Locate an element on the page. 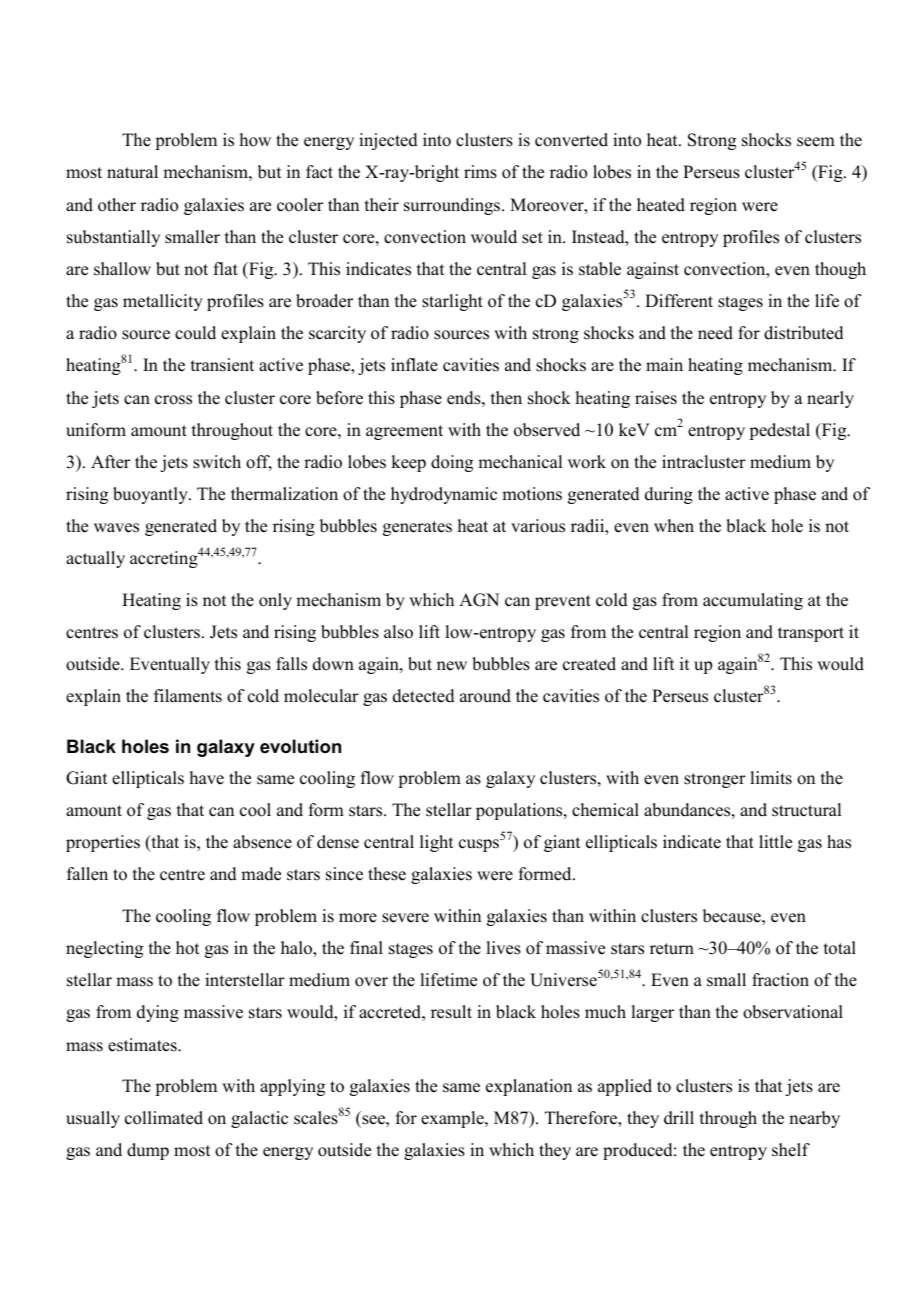  switch is located at coordinates (217, 462).
